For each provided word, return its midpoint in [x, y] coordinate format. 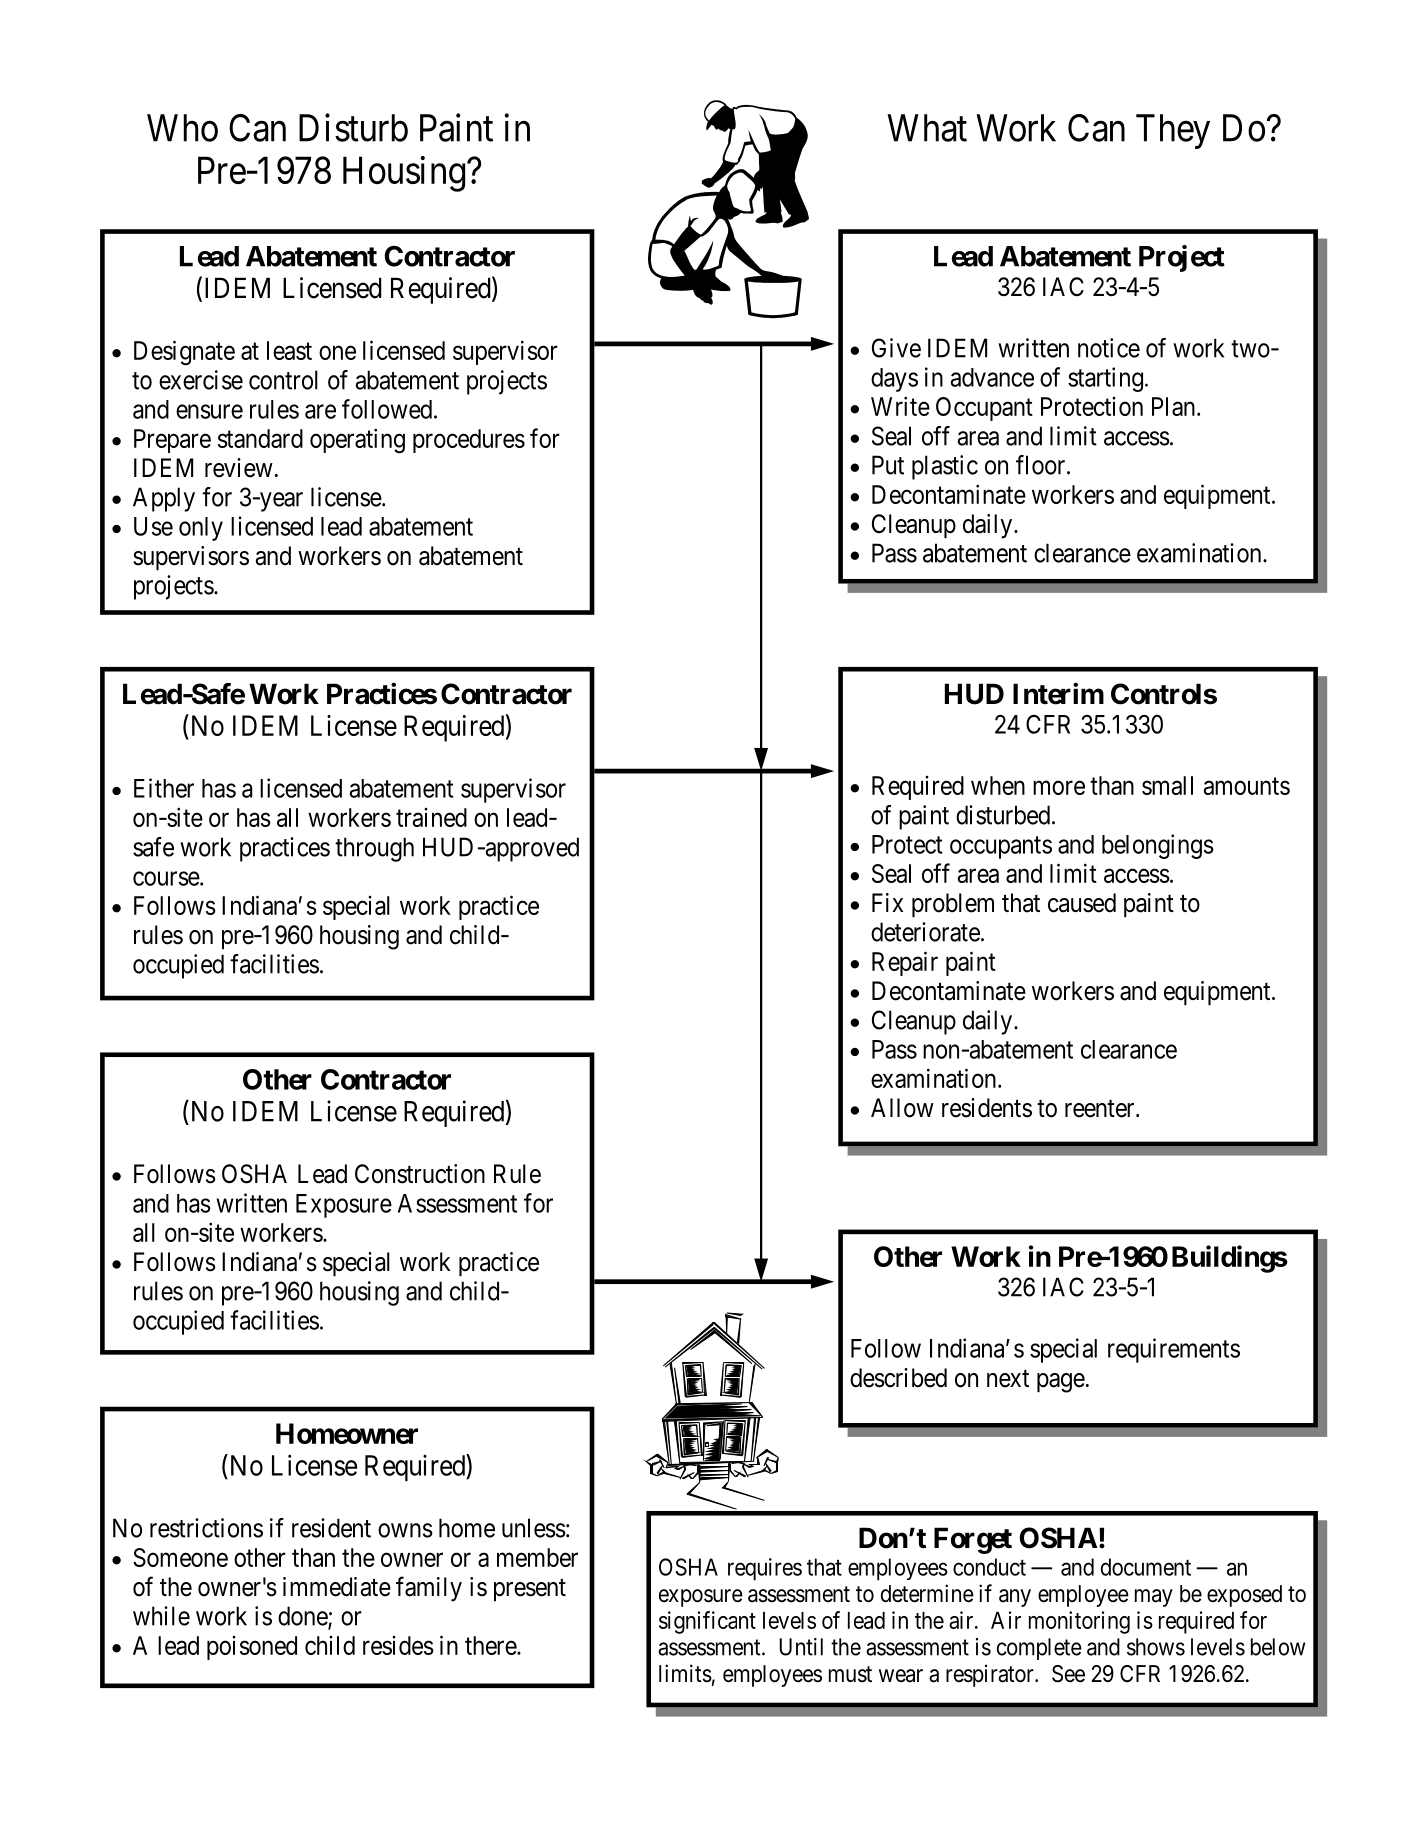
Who [182, 128]
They [1173, 131]
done [303, 1617]
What [927, 128]
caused [1082, 903]
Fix [887, 902]
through [374, 849]
